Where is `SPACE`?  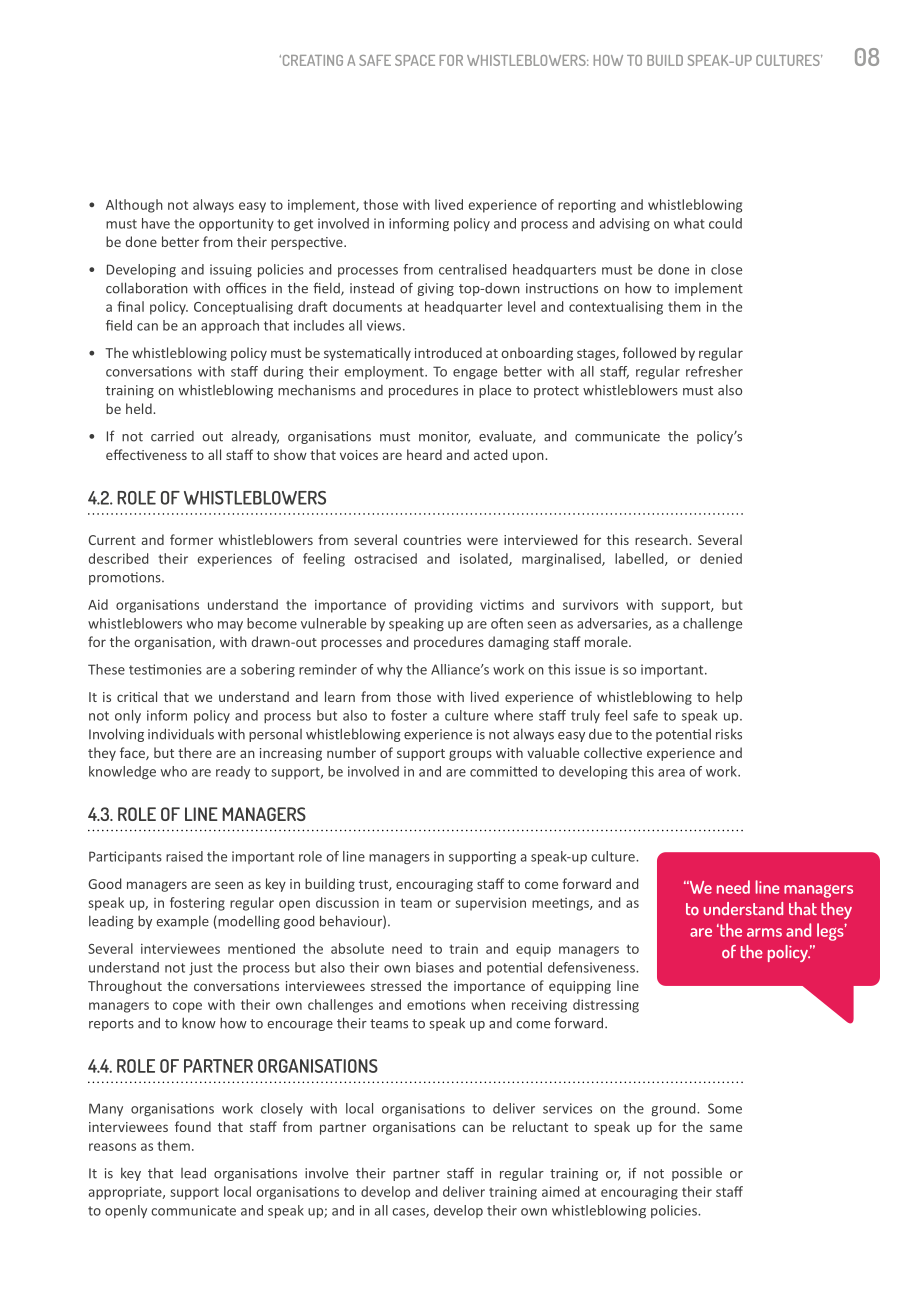 SPACE is located at coordinates (415, 60).
